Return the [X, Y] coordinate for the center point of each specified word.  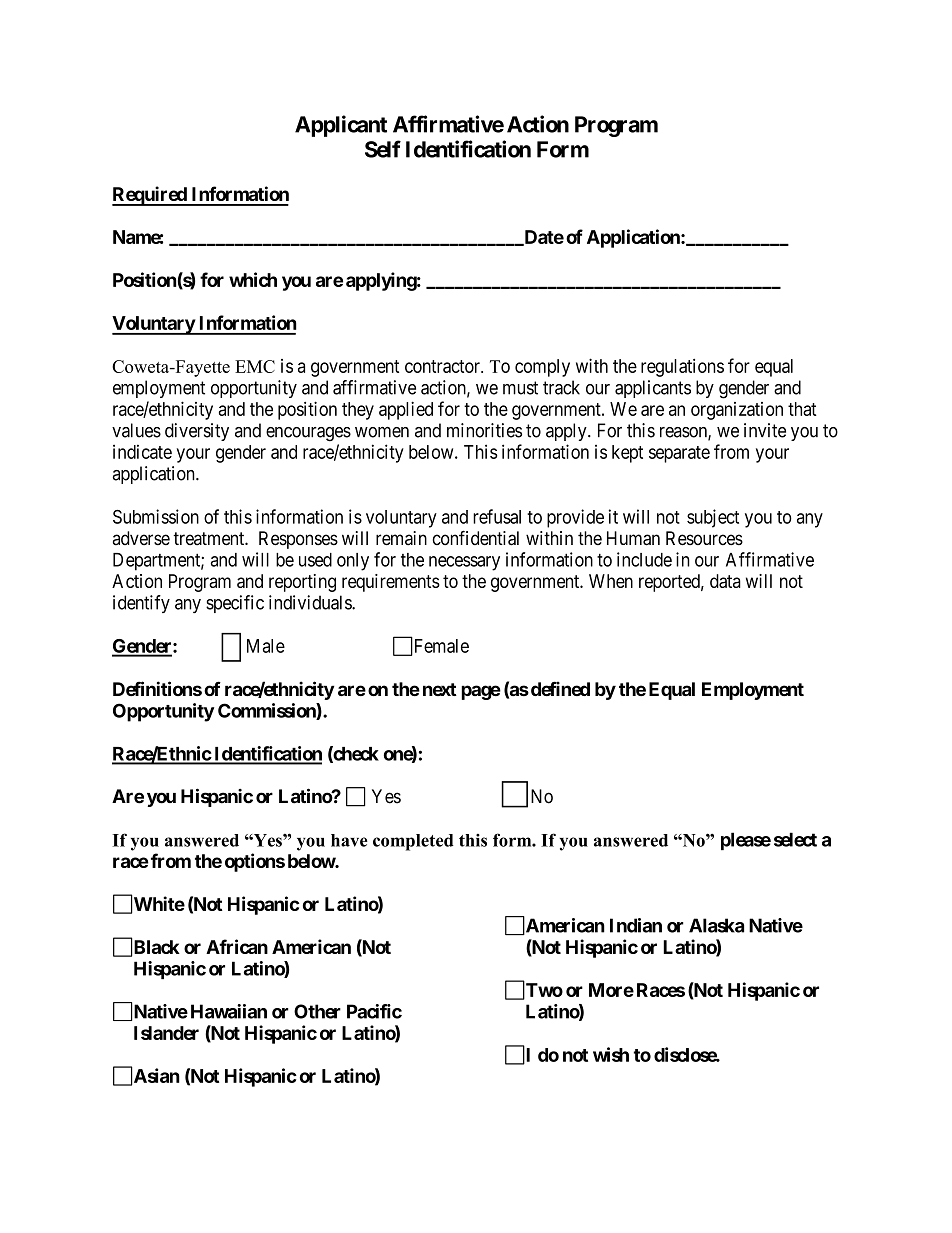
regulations [682, 368]
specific [235, 604]
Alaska [716, 925]
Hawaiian [229, 1011]
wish [611, 1054]
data [725, 581]
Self [383, 149]
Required [150, 196]
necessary [464, 563]
